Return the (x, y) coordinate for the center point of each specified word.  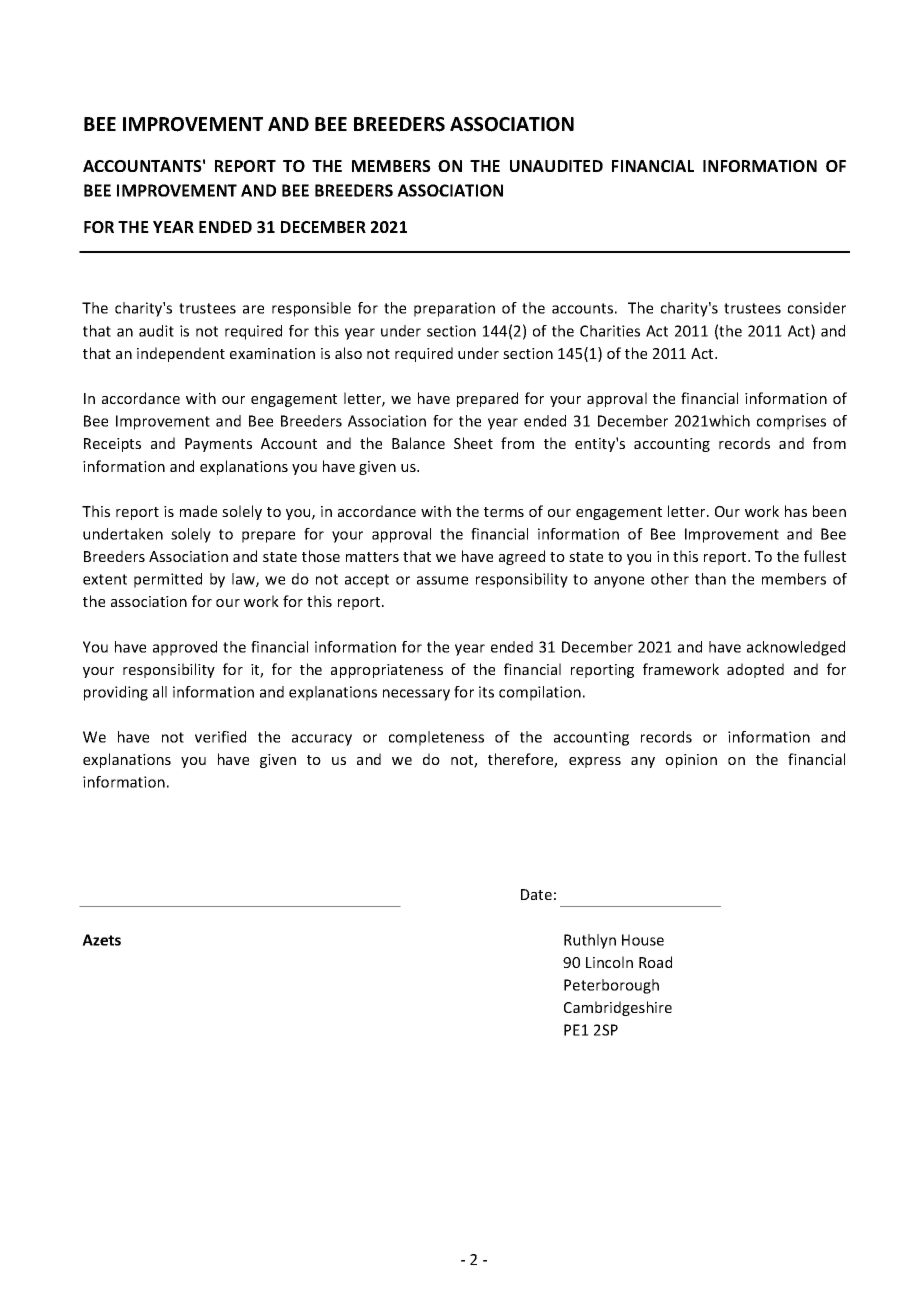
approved (185, 648)
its (486, 692)
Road (655, 962)
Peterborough (611, 986)
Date (536, 894)
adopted (755, 670)
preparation (454, 309)
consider (817, 308)
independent (181, 354)
